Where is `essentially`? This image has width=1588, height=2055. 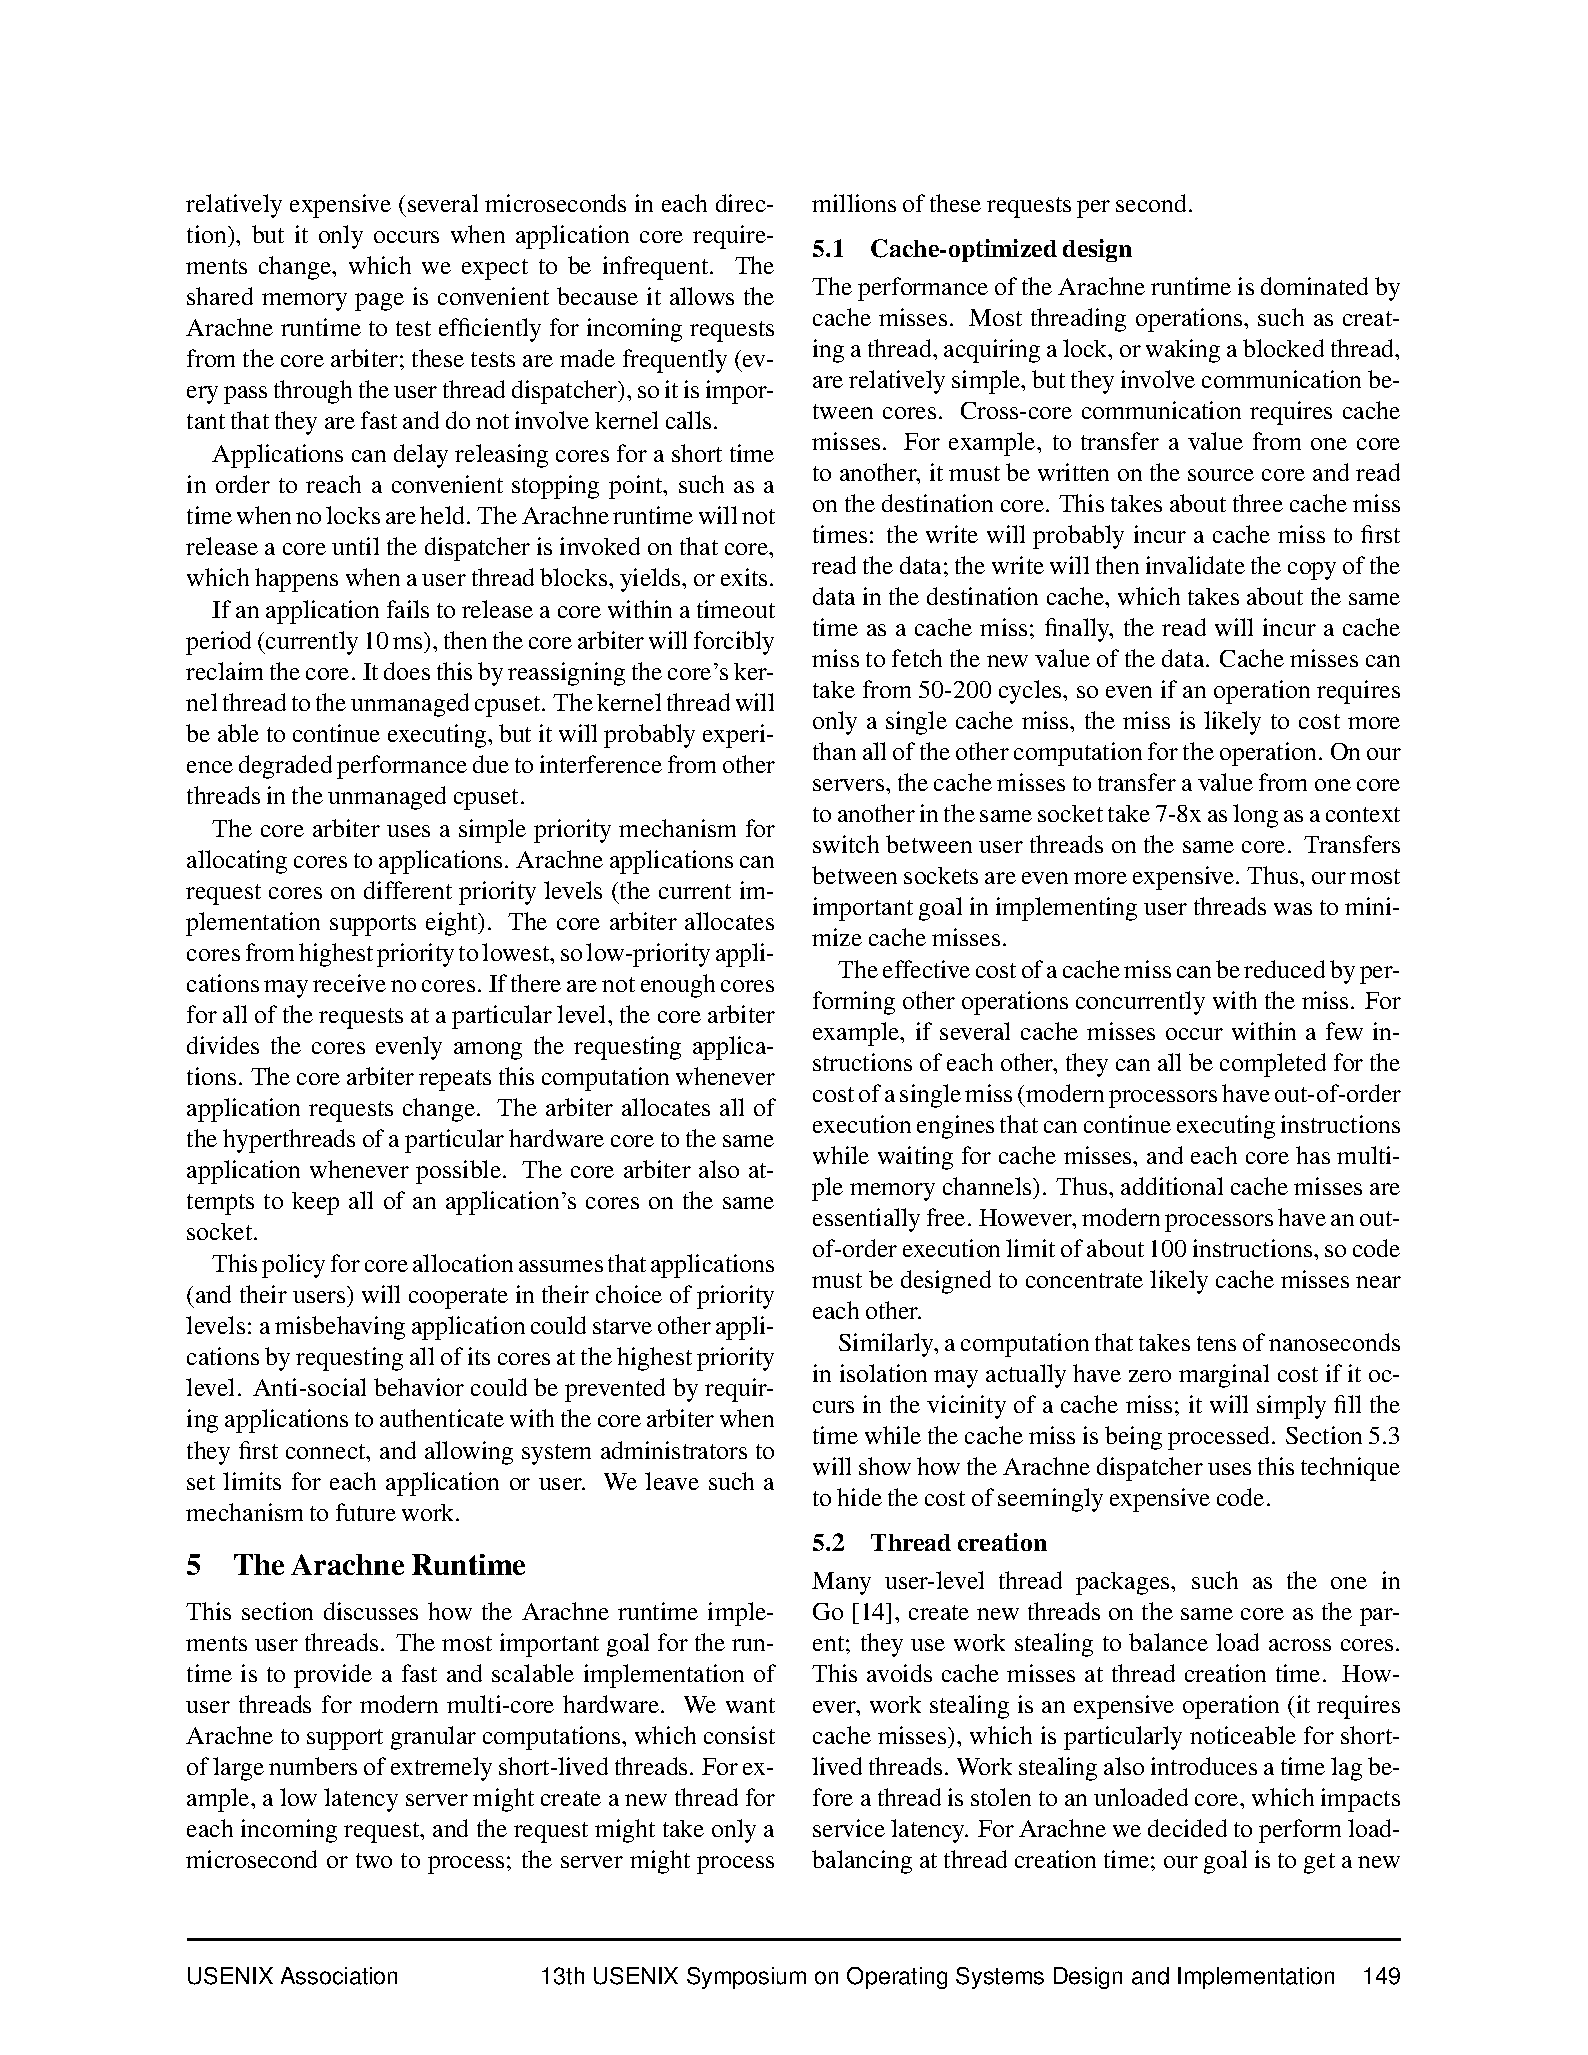
essentially is located at coordinates (866, 1220).
